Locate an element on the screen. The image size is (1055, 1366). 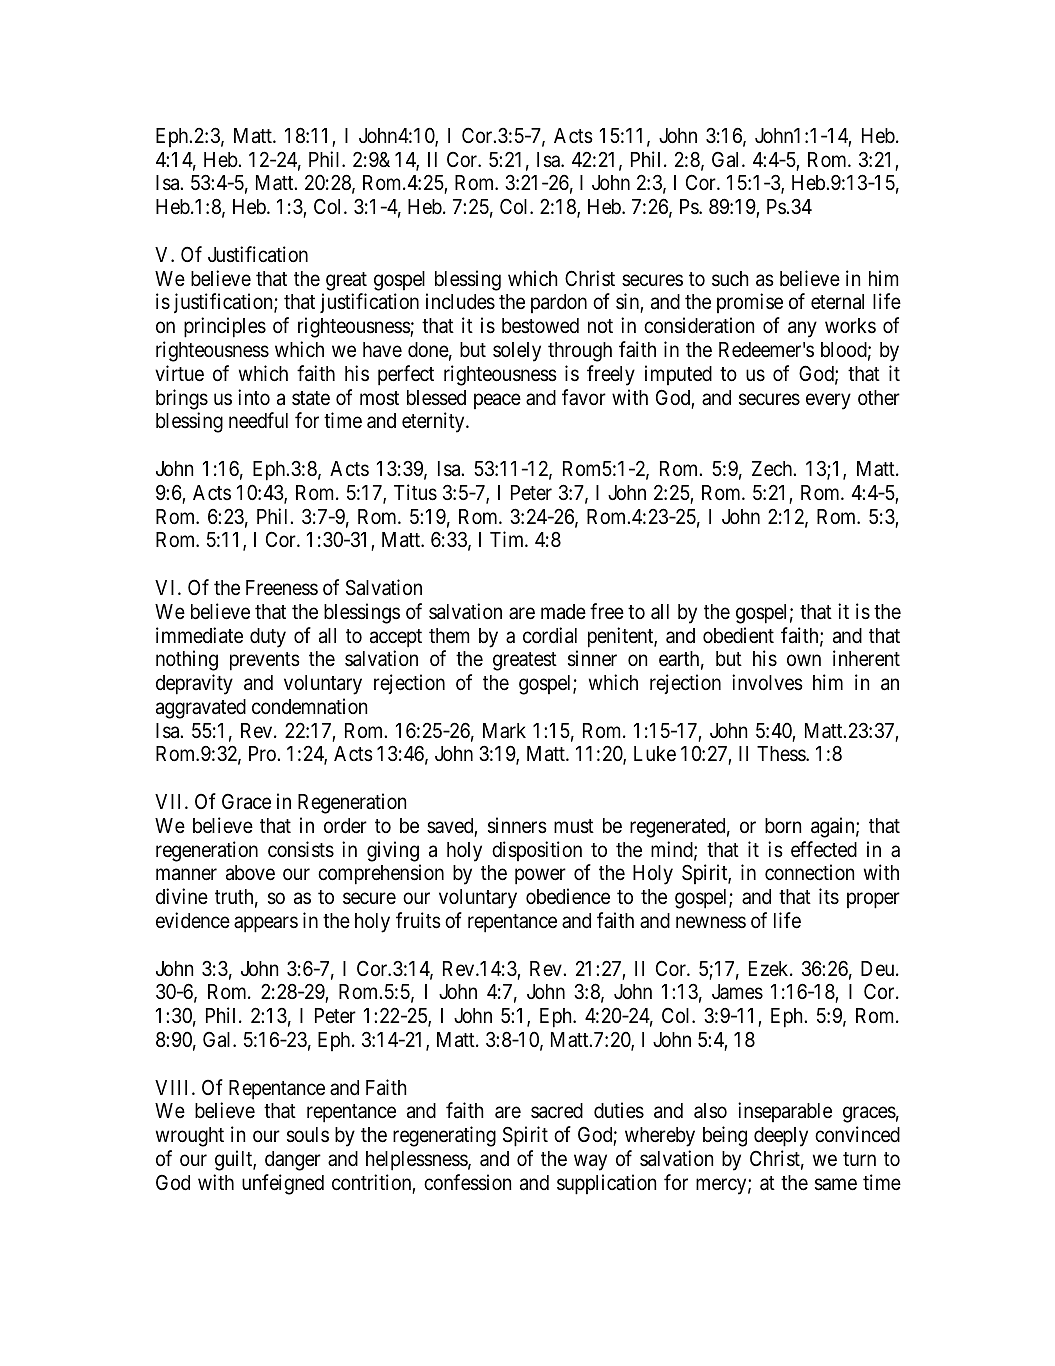
pardon is located at coordinates (559, 303).
